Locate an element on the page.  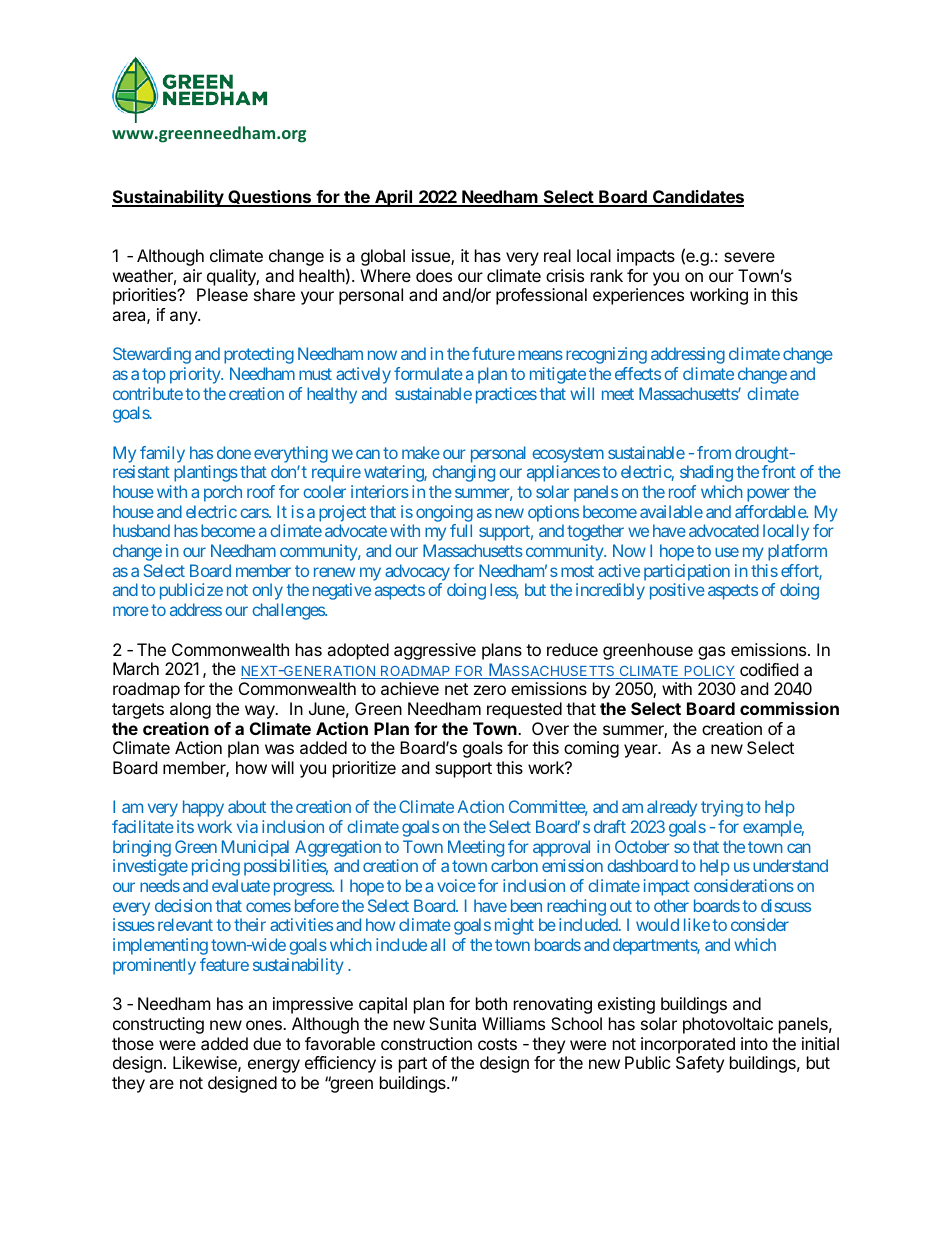
costs is located at coordinates (497, 1044).
